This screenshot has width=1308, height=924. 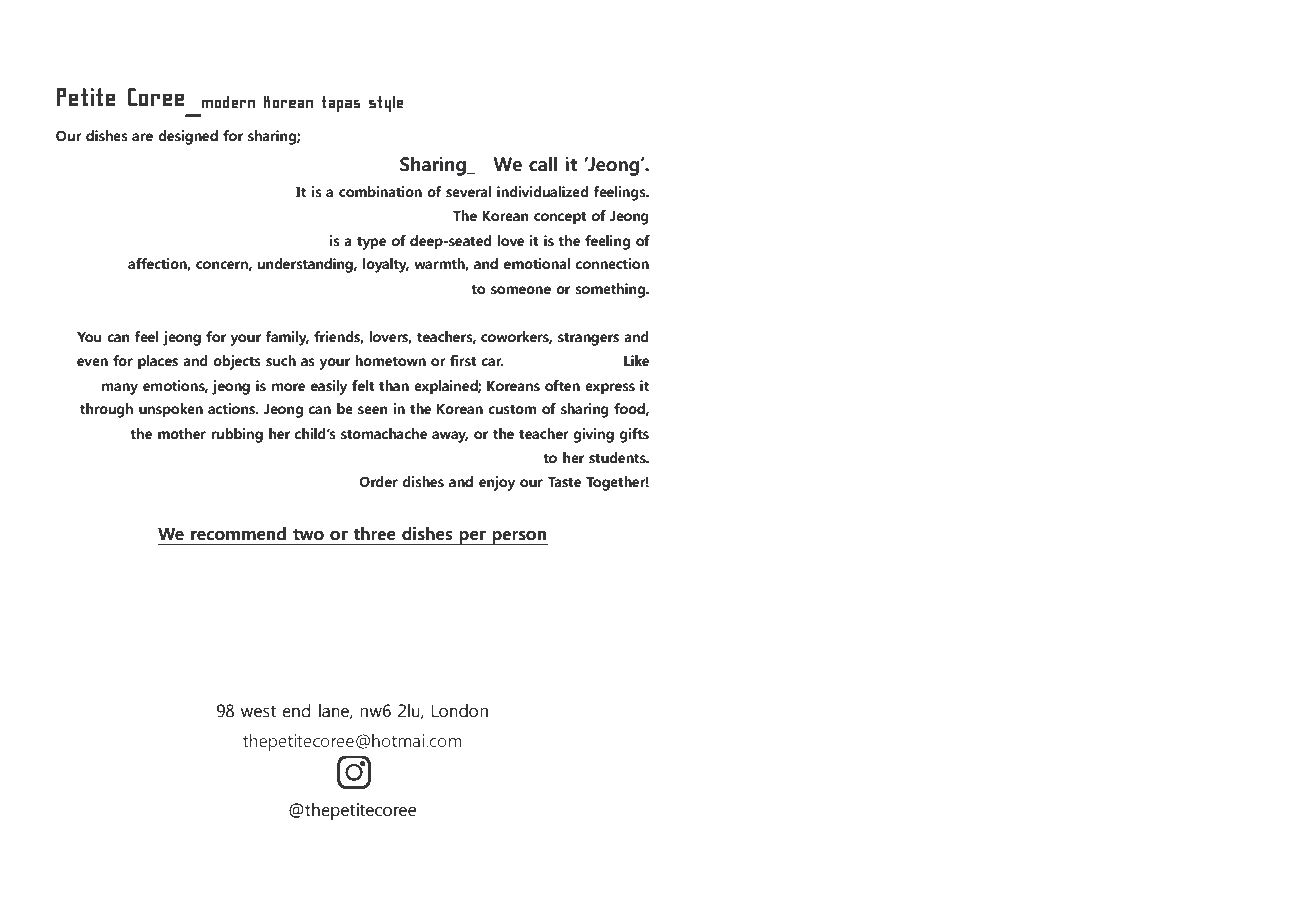 What do you see at coordinates (171, 410) in the screenshot?
I see `unspoken` at bounding box center [171, 410].
